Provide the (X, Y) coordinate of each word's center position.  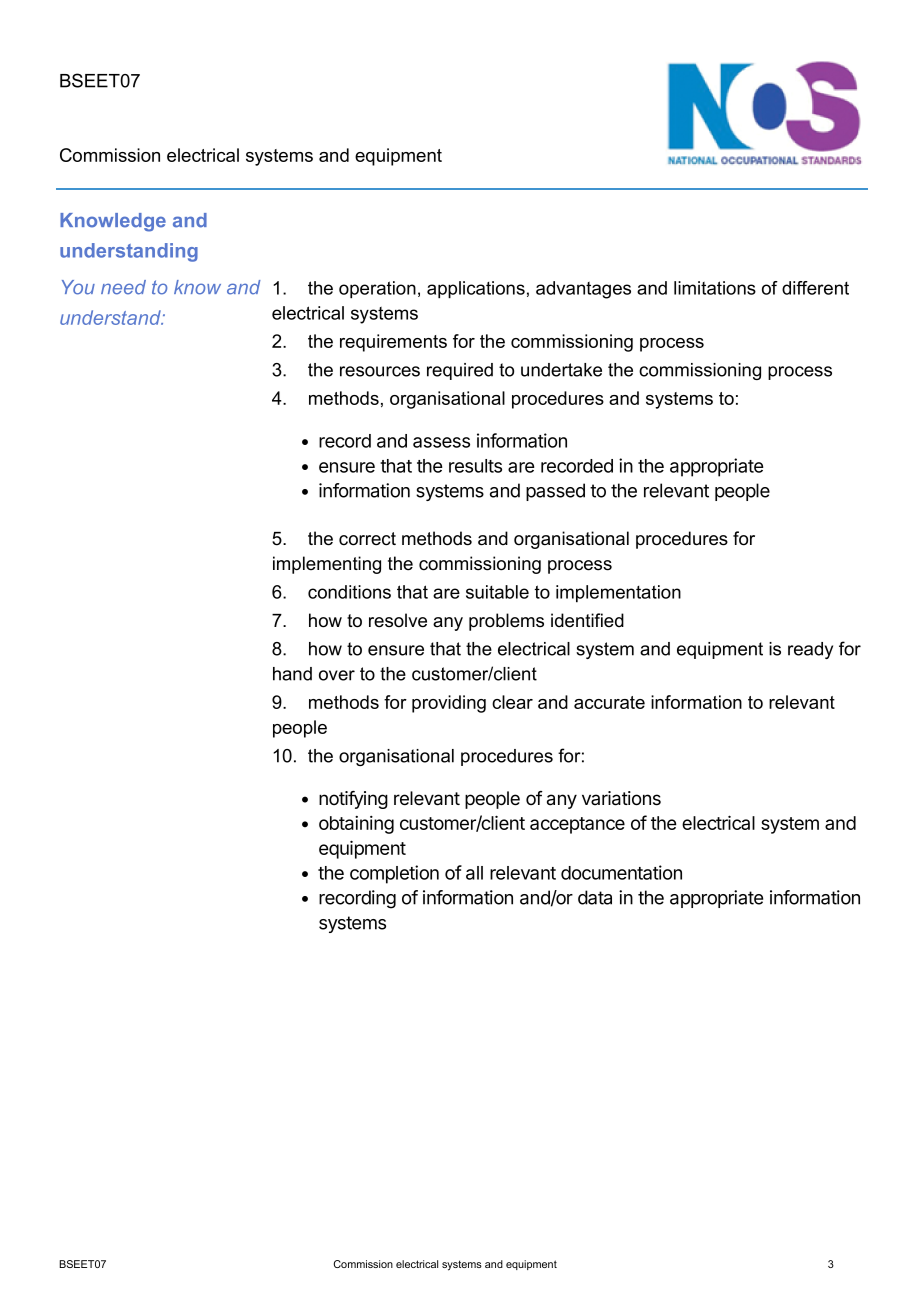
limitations (715, 288)
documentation (621, 872)
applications (476, 290)
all (474, 873)
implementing (327, 565)
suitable (497, 592)
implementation (618, 594)
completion (394, 874)
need (123, 287)
